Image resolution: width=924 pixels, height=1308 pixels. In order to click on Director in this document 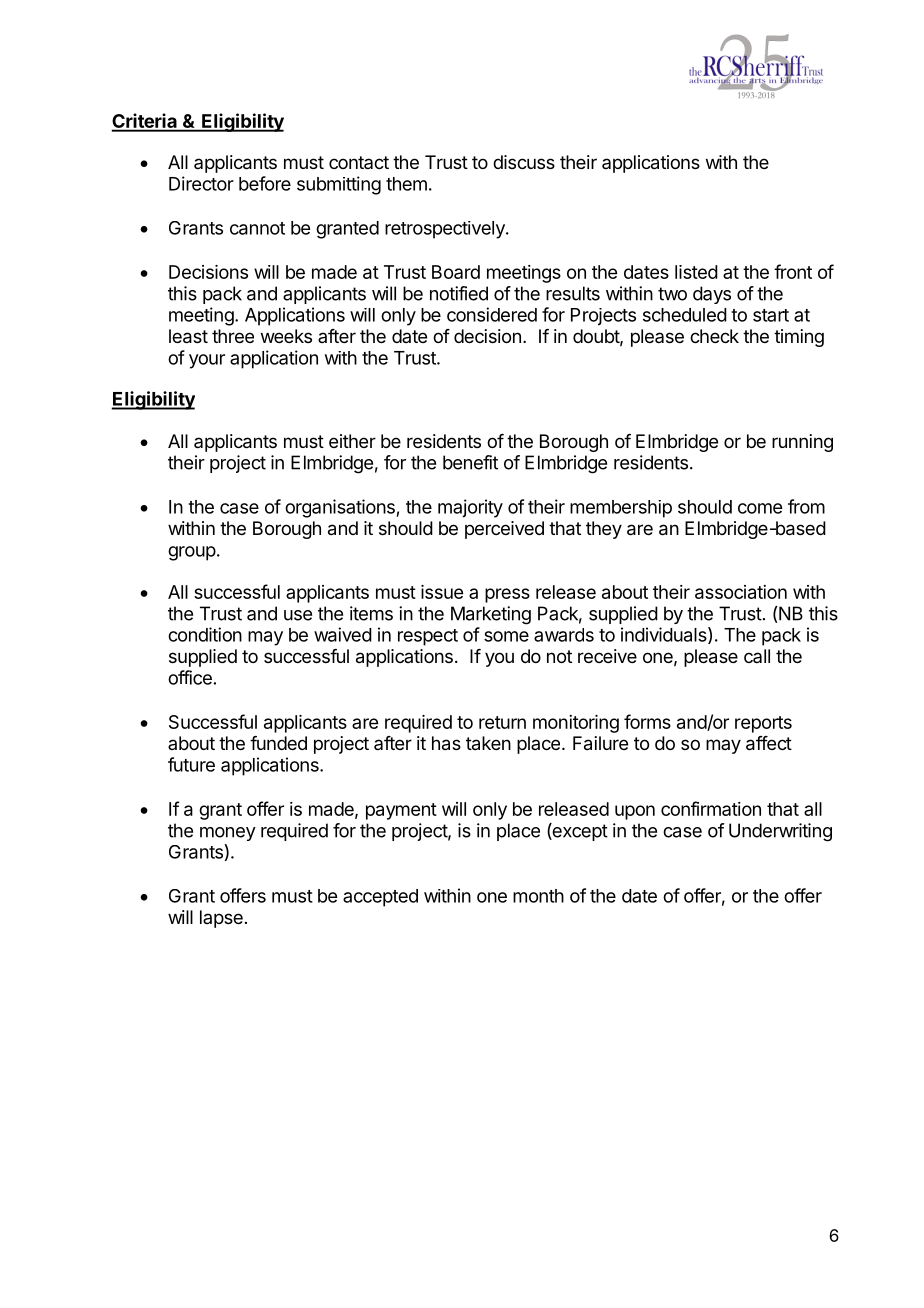, I will do `click(201, 183)`.
